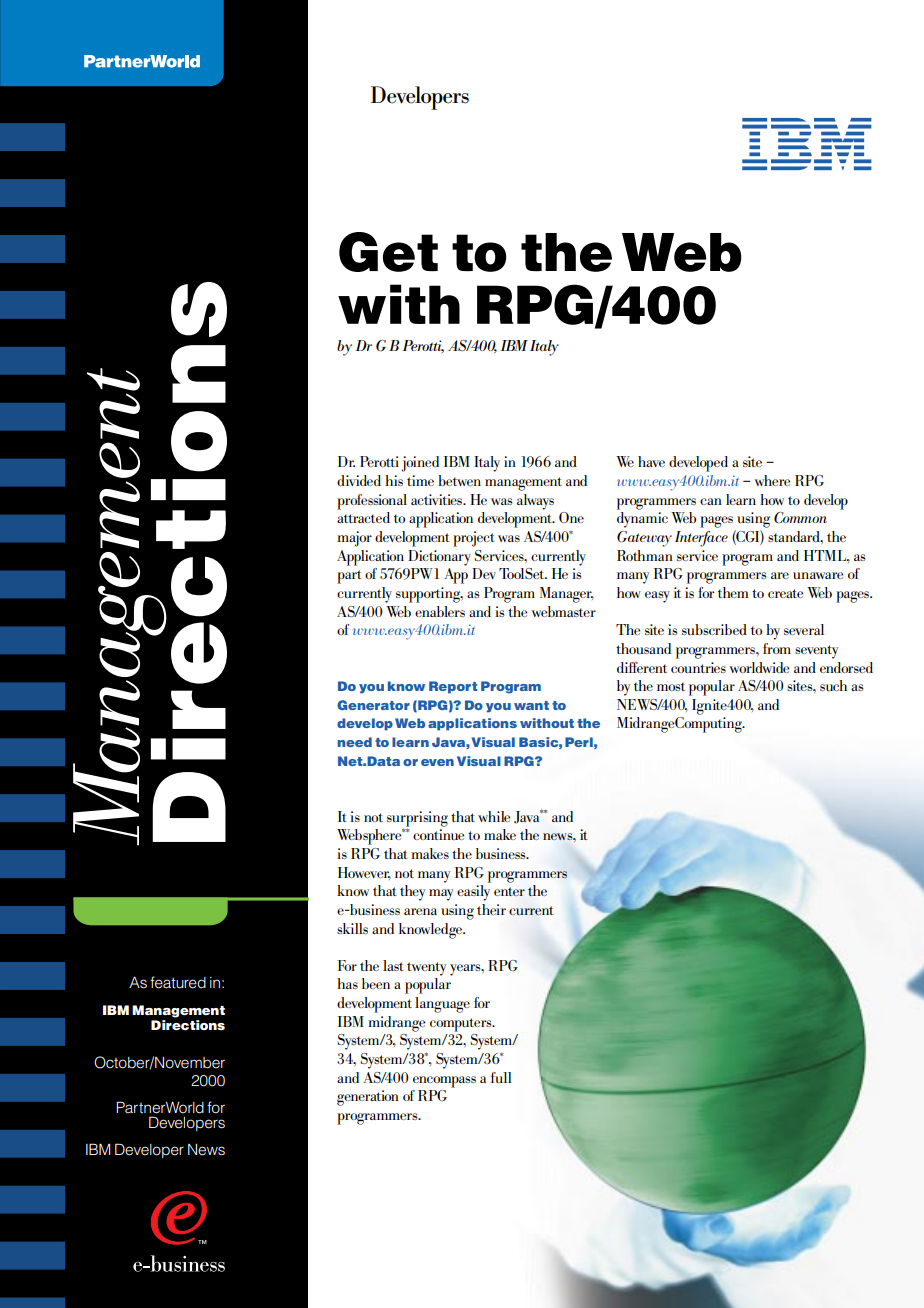 The width and height of the document is (924, 1308). Describe the element at coordinates (494, 816) in the document. I see `while` at that location.
